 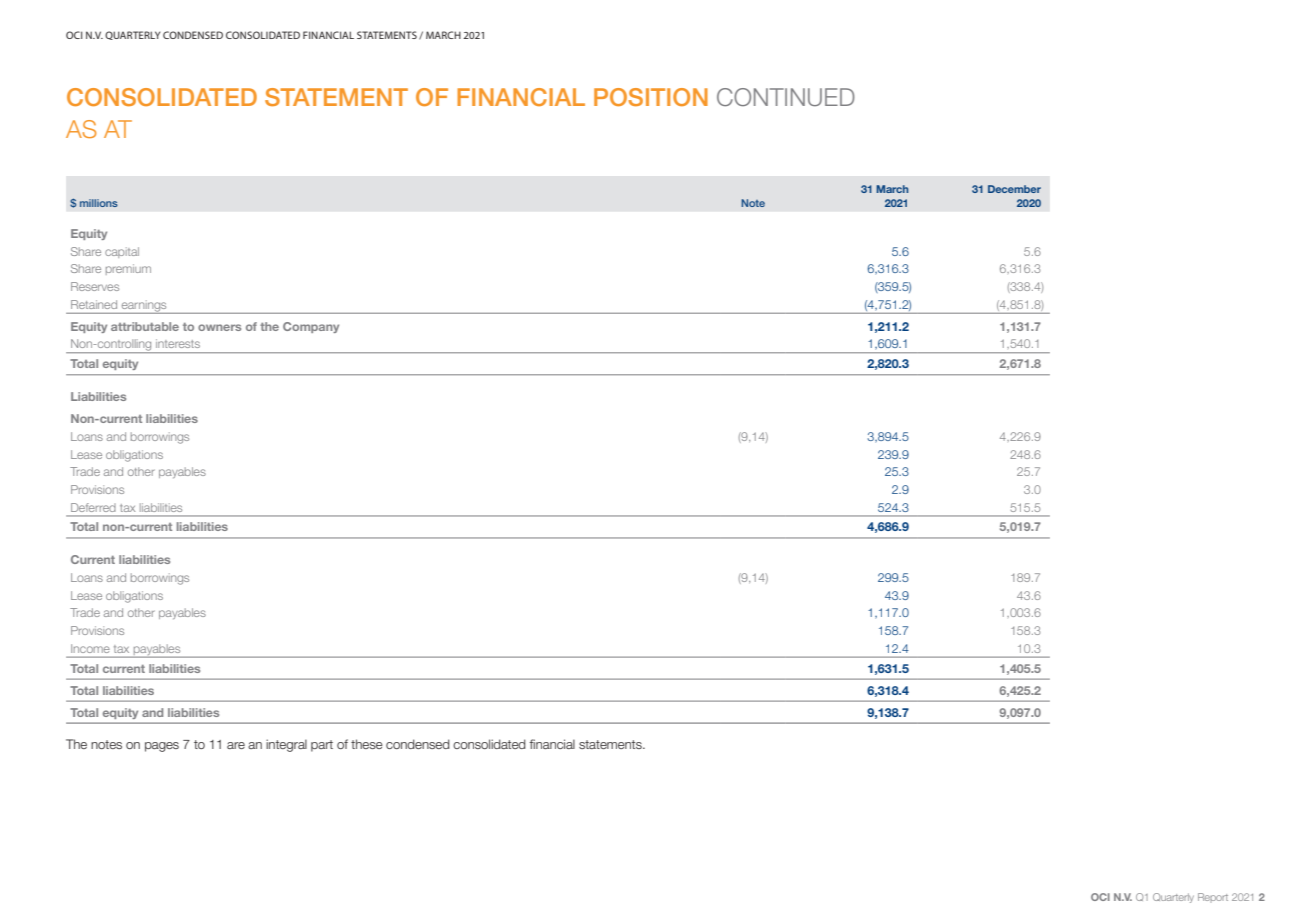 I want to click on millions, so click(x=99, y=203).
